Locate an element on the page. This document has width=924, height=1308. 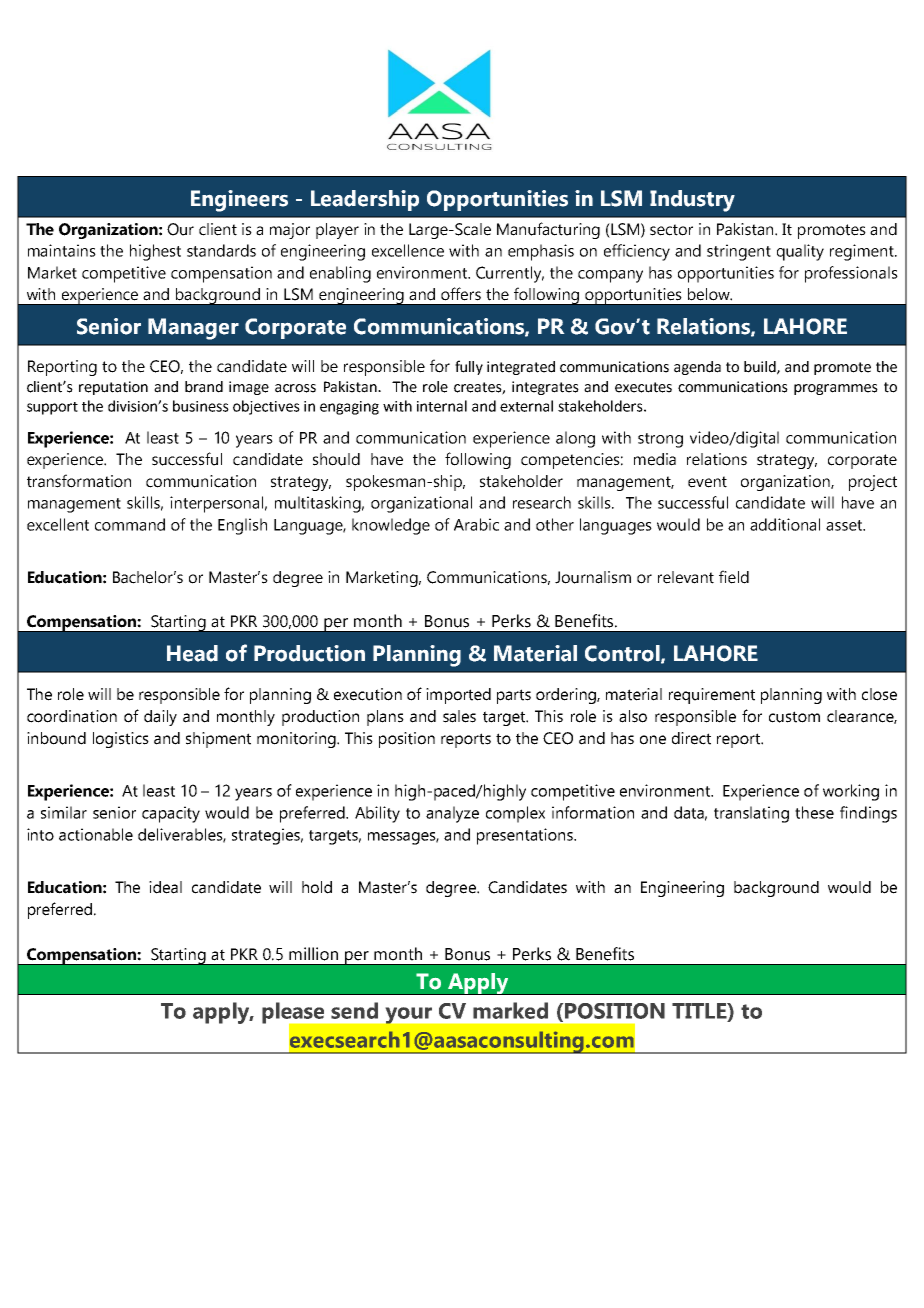
Head is located at coordinates (192, 653).
